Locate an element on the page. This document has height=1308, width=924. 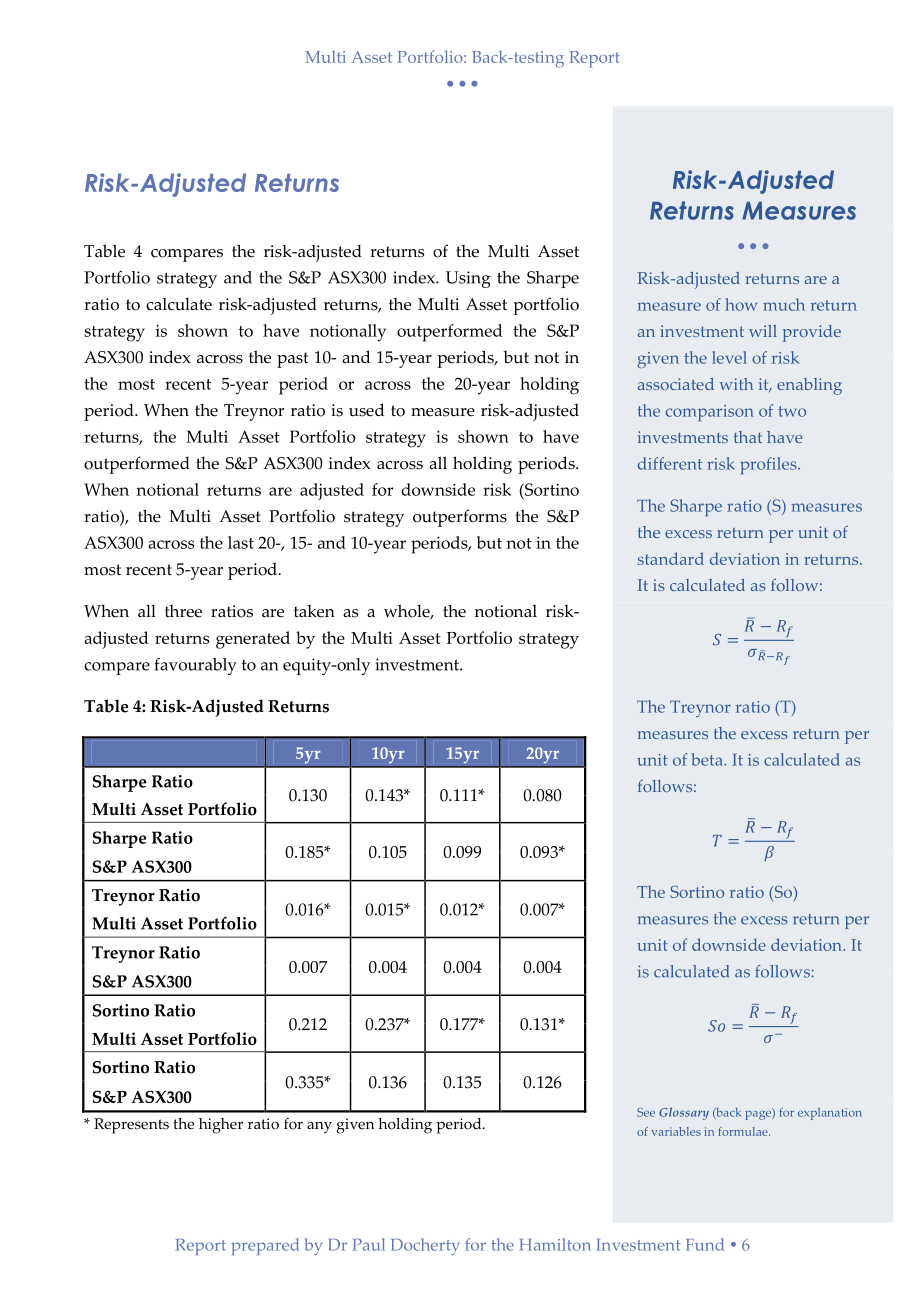
past is located at coordinates (292, 360).
